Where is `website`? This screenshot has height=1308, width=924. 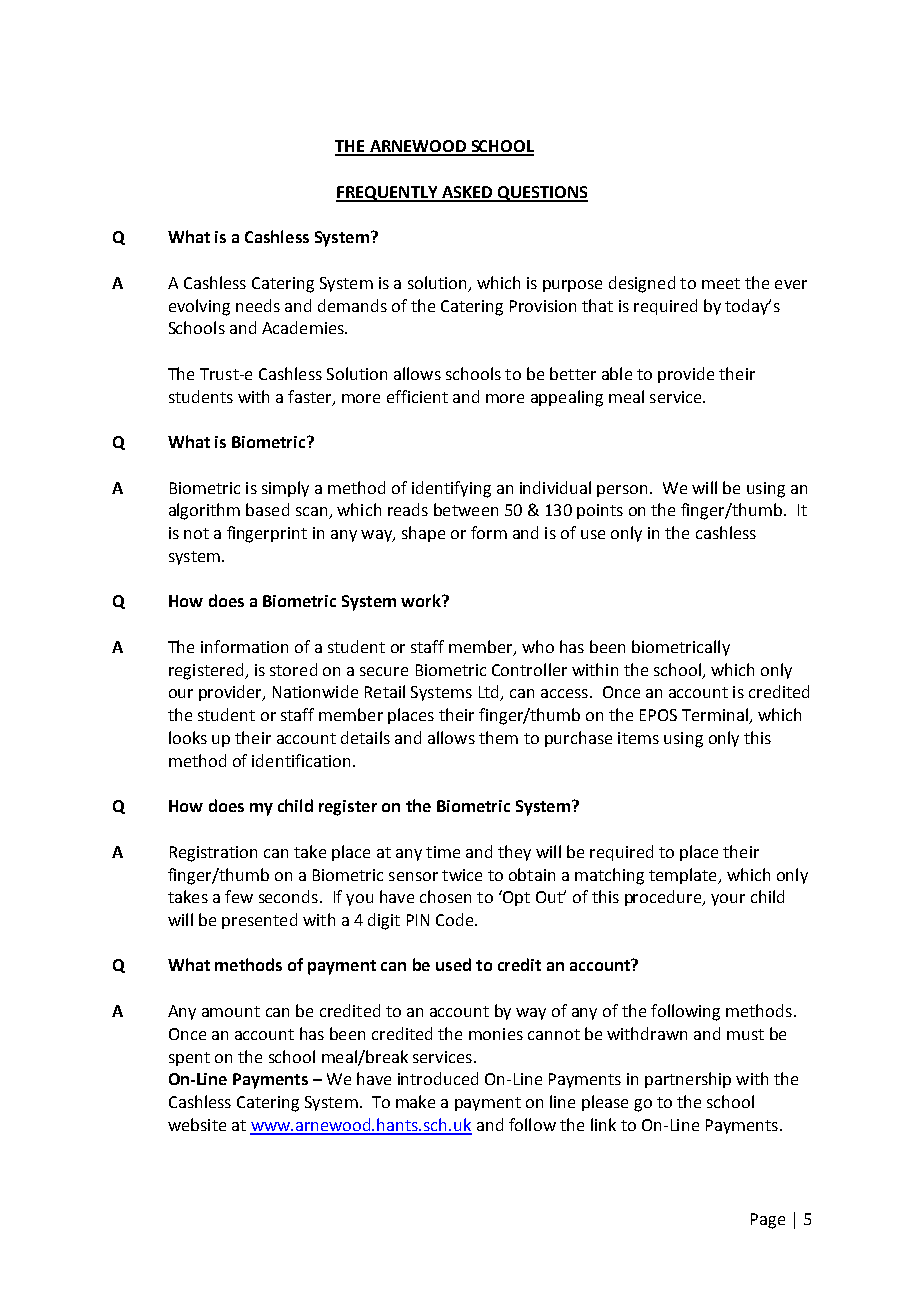 website is located at coordinates (197, 1124).
